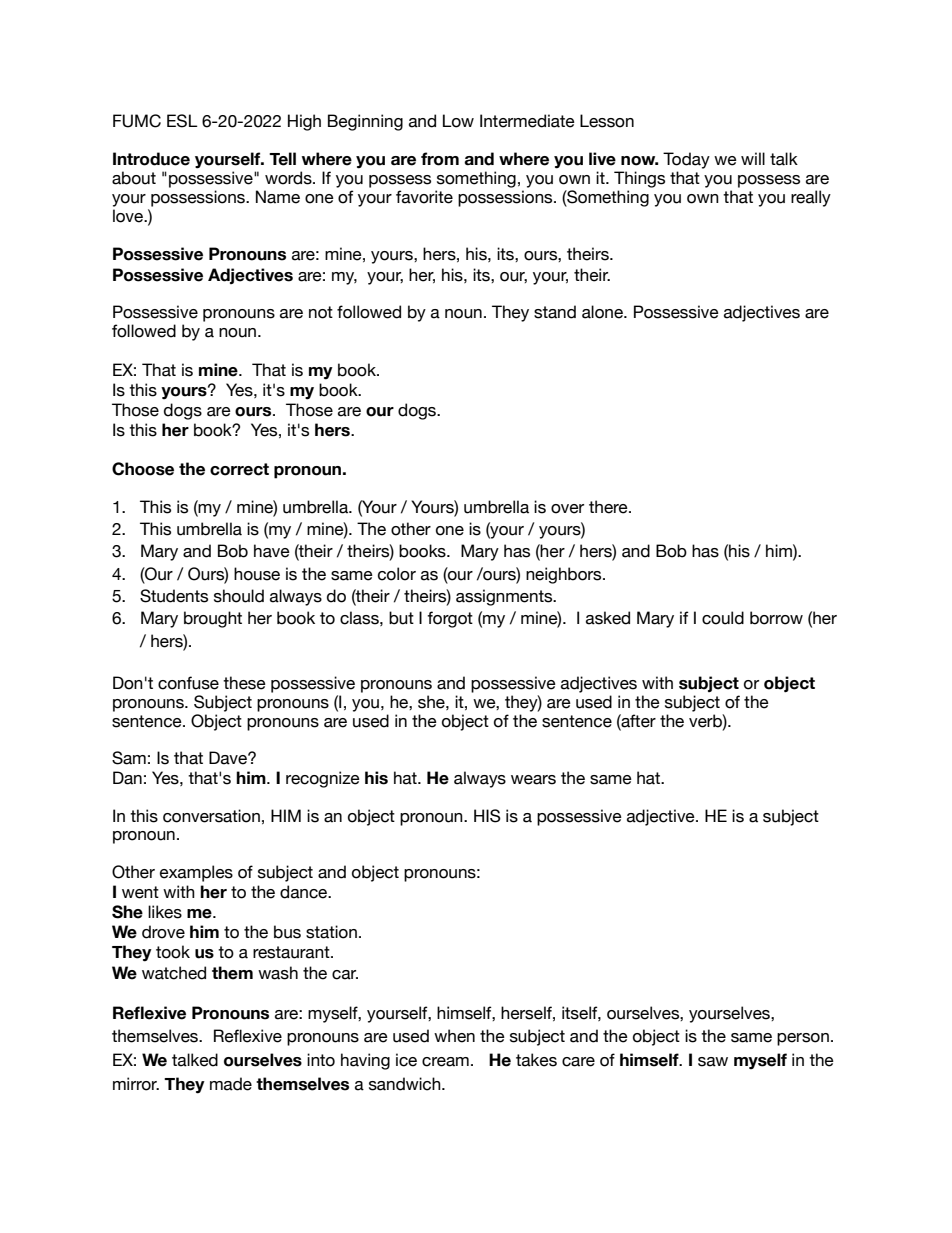  What do you see at coordinates (440, 159) in the screenshot?
I see `from` at bounding box center [440, 159].
